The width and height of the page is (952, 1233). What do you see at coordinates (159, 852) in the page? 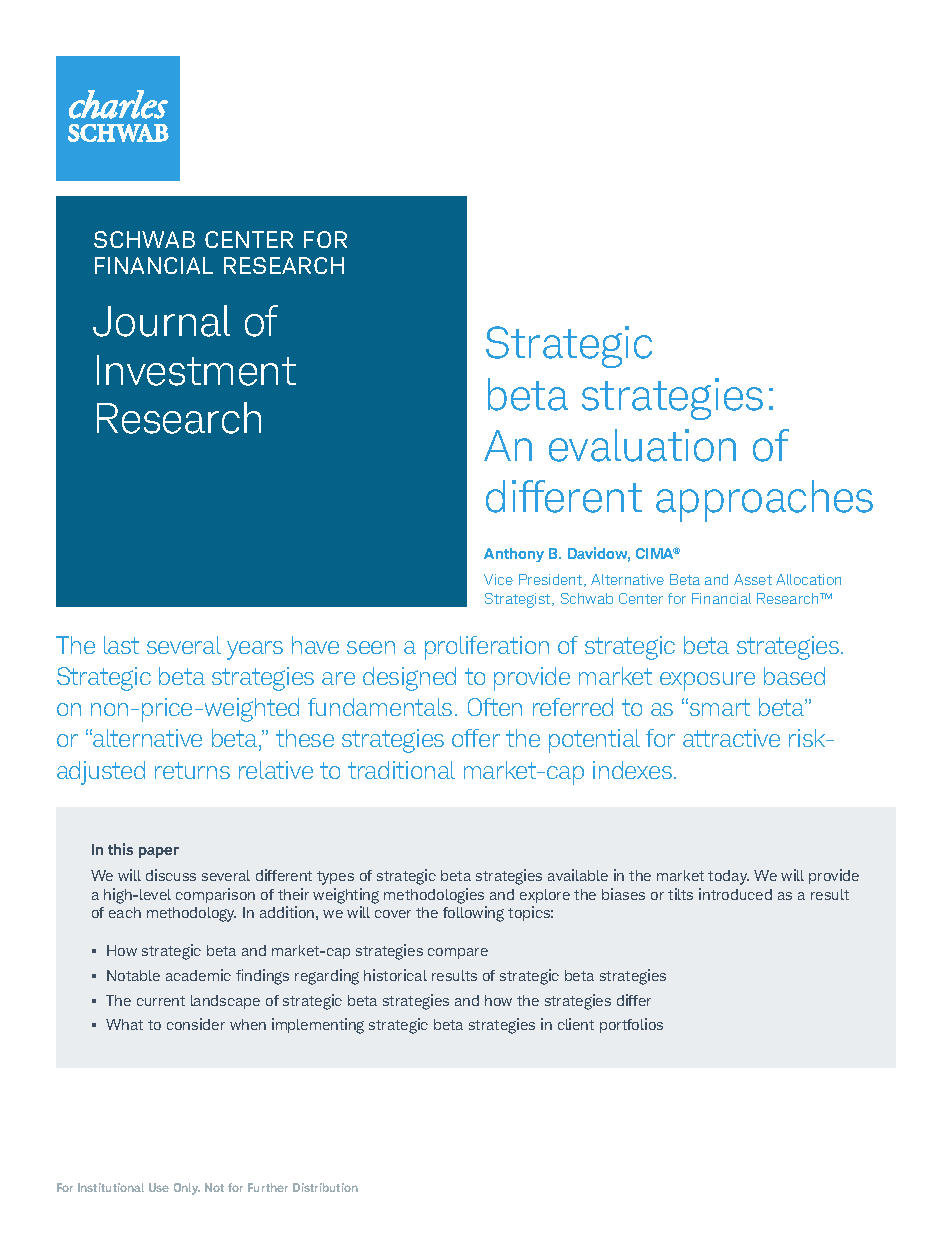
I see `paper` at bounding box center [159, 852].
